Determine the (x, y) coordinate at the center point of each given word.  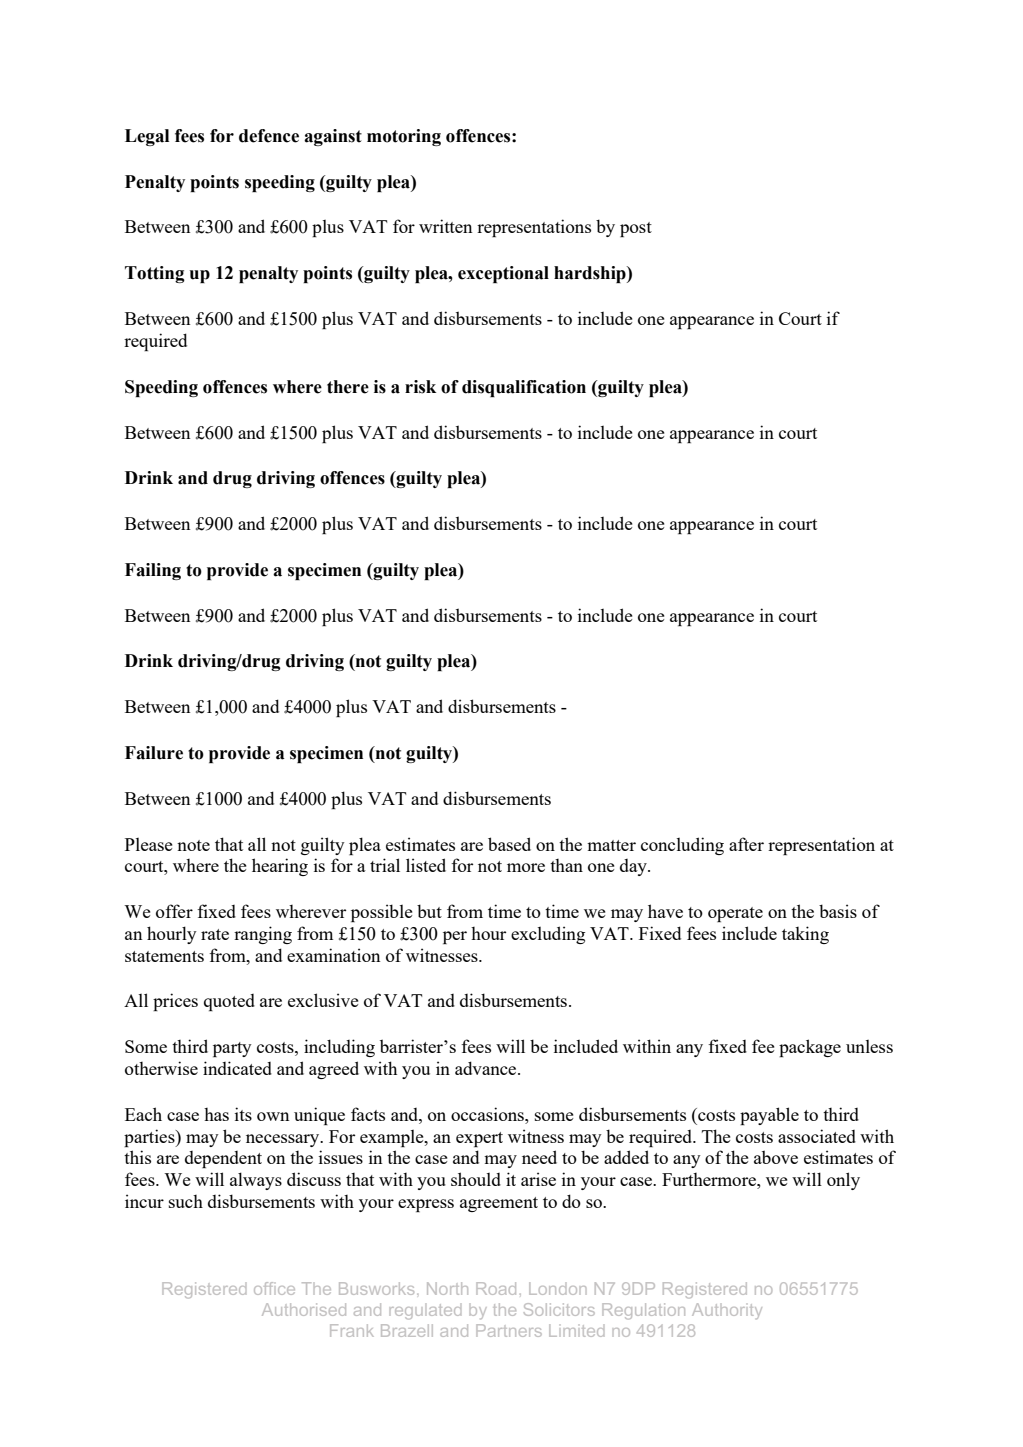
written (445, 226)
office (274, 1288)
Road (496, 1288)
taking (805, 935)
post (636, 229)
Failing (153, 571)
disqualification (524, 388)
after (746, 844)
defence (269, 136)
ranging (263, 935)
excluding (548, 935)
